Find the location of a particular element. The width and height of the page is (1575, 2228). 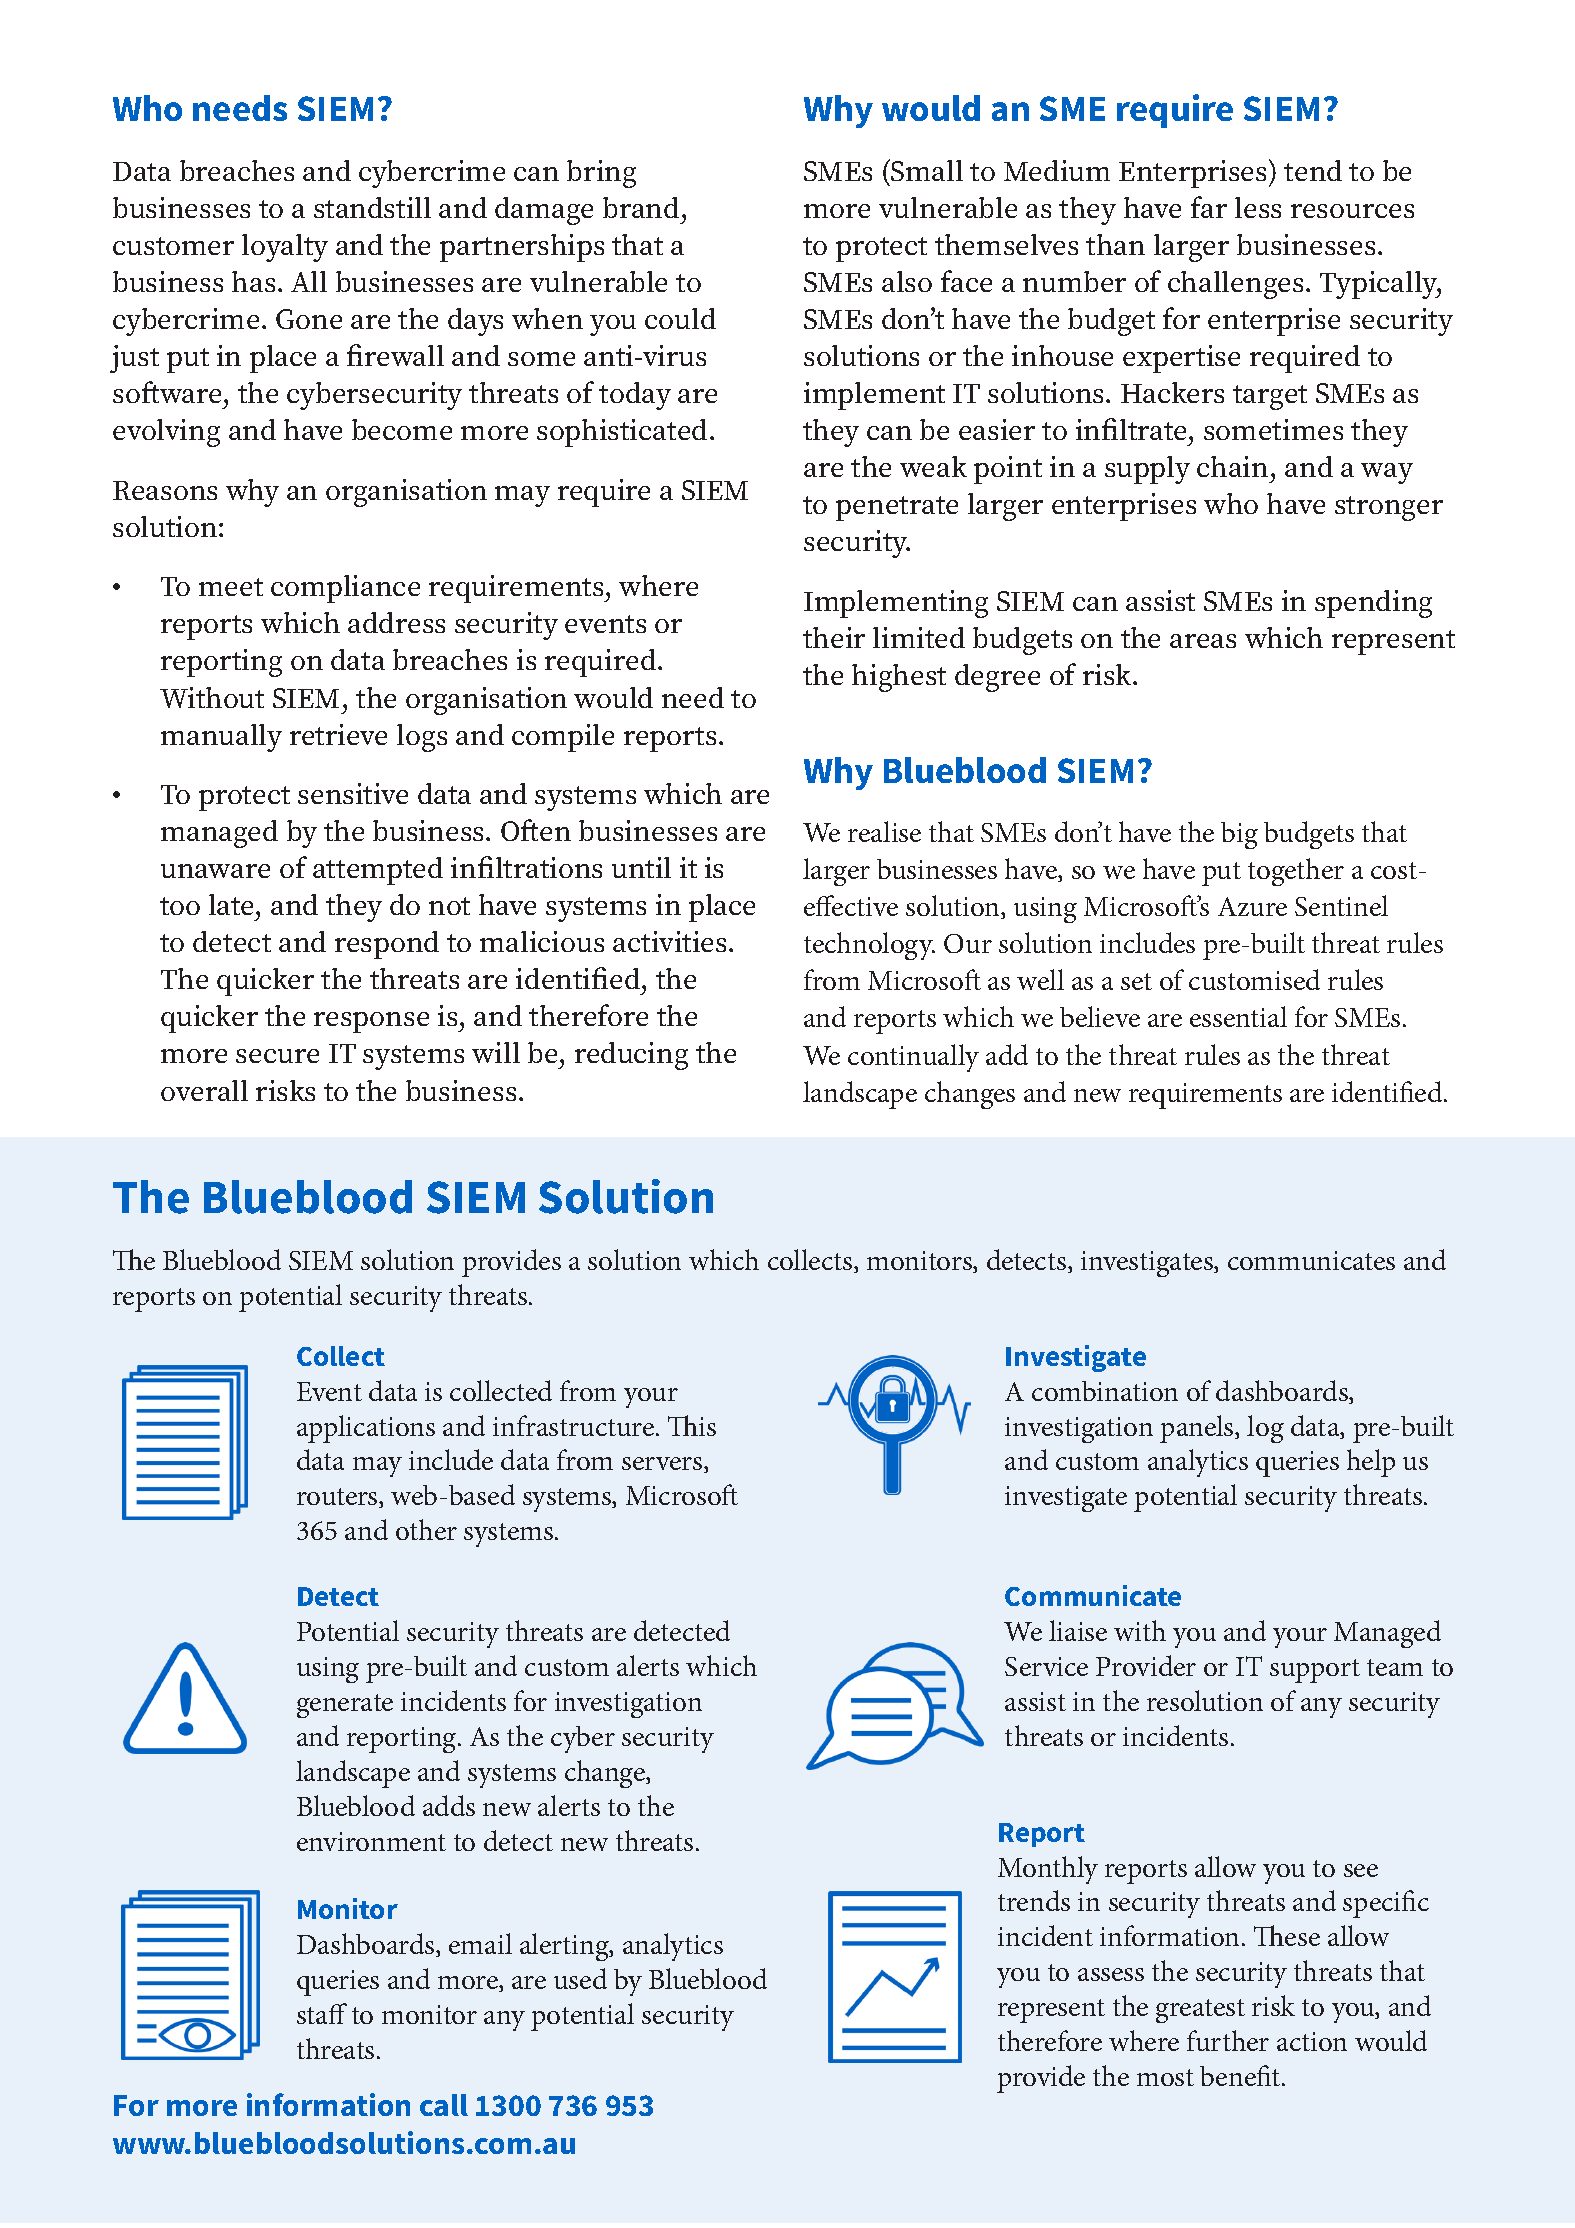

staff is located at coordinates (322, 2013).
